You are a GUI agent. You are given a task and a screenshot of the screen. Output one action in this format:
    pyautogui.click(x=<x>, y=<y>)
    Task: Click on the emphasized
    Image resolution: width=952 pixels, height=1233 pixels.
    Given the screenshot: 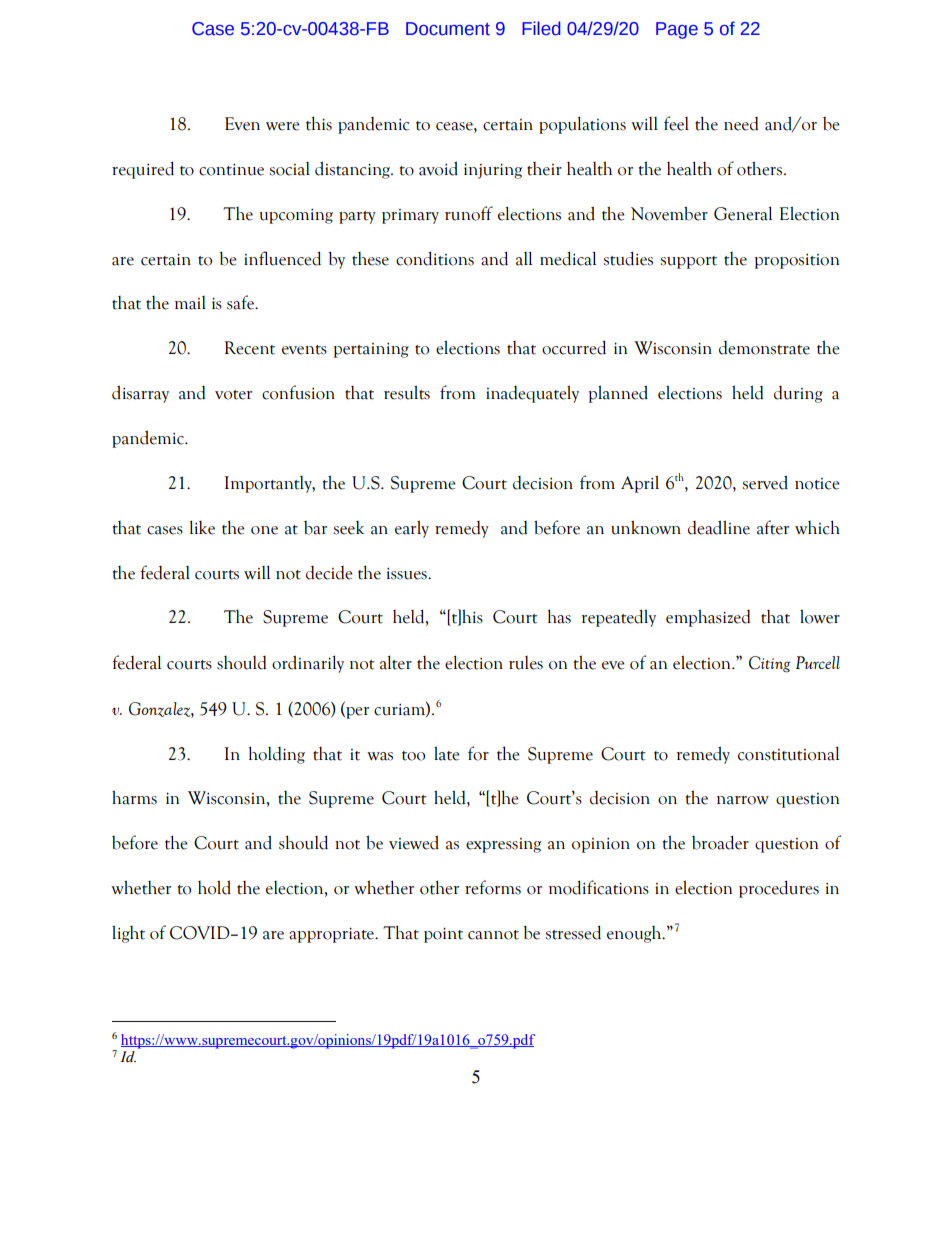 What is the action you would take?
    pyautogui.click(x=708, y=618)
